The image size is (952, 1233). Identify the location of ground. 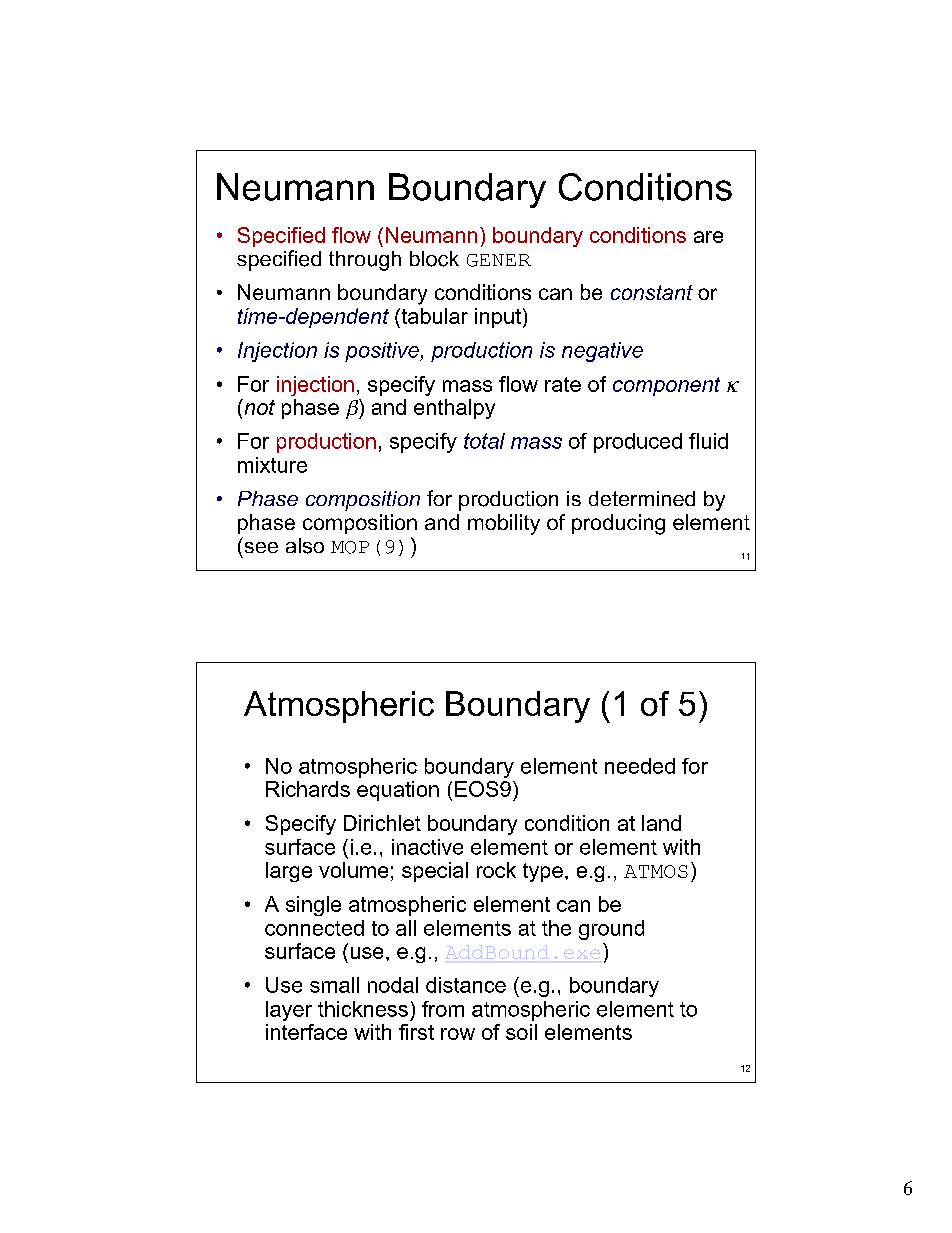
(611, 930).
